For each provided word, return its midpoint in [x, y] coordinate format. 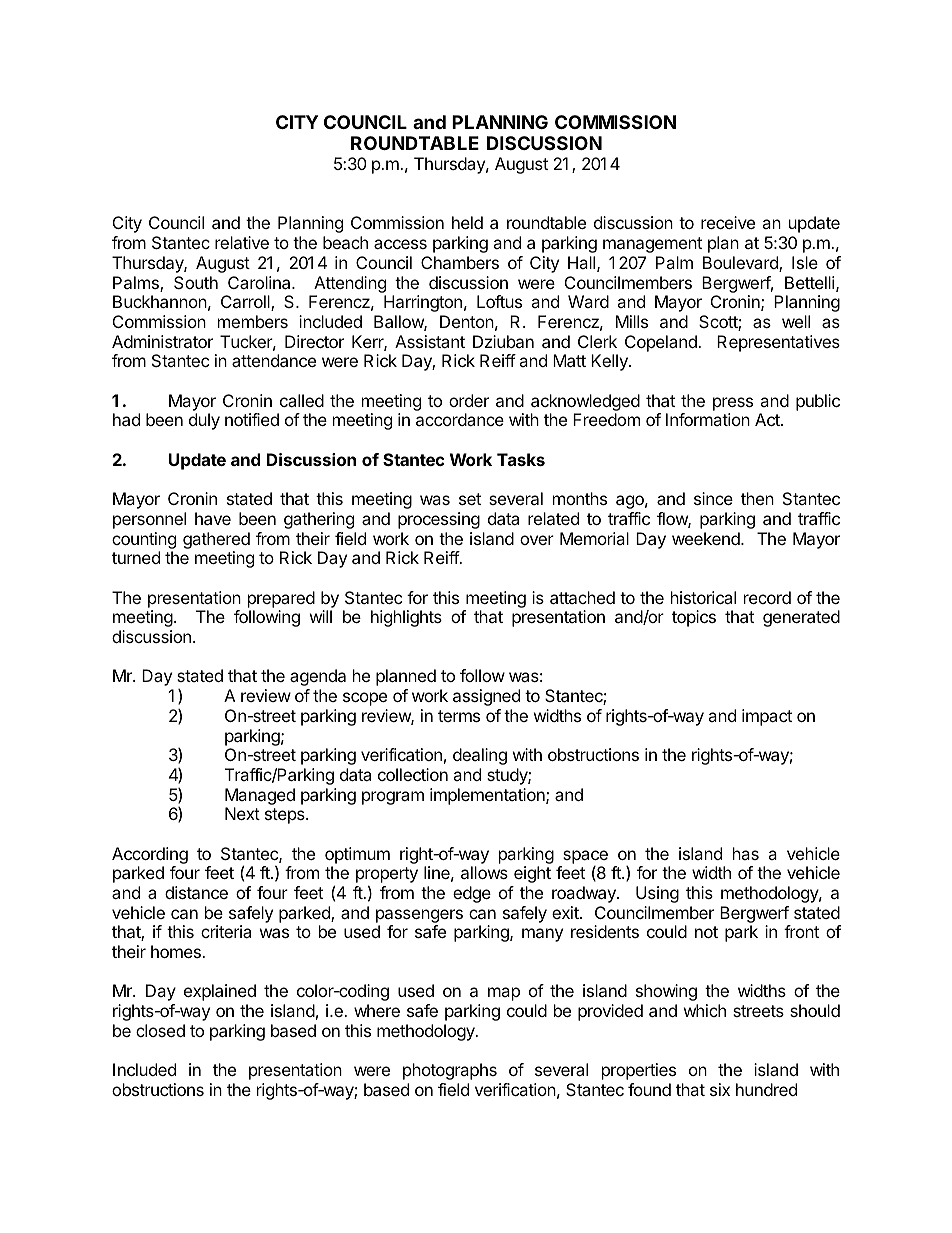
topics [694, 618]
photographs [450, 1071]
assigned [486, 697]
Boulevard [741, 264]
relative [242, 242]
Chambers [460, 262]
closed [160, 1030]
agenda [318, 677]
